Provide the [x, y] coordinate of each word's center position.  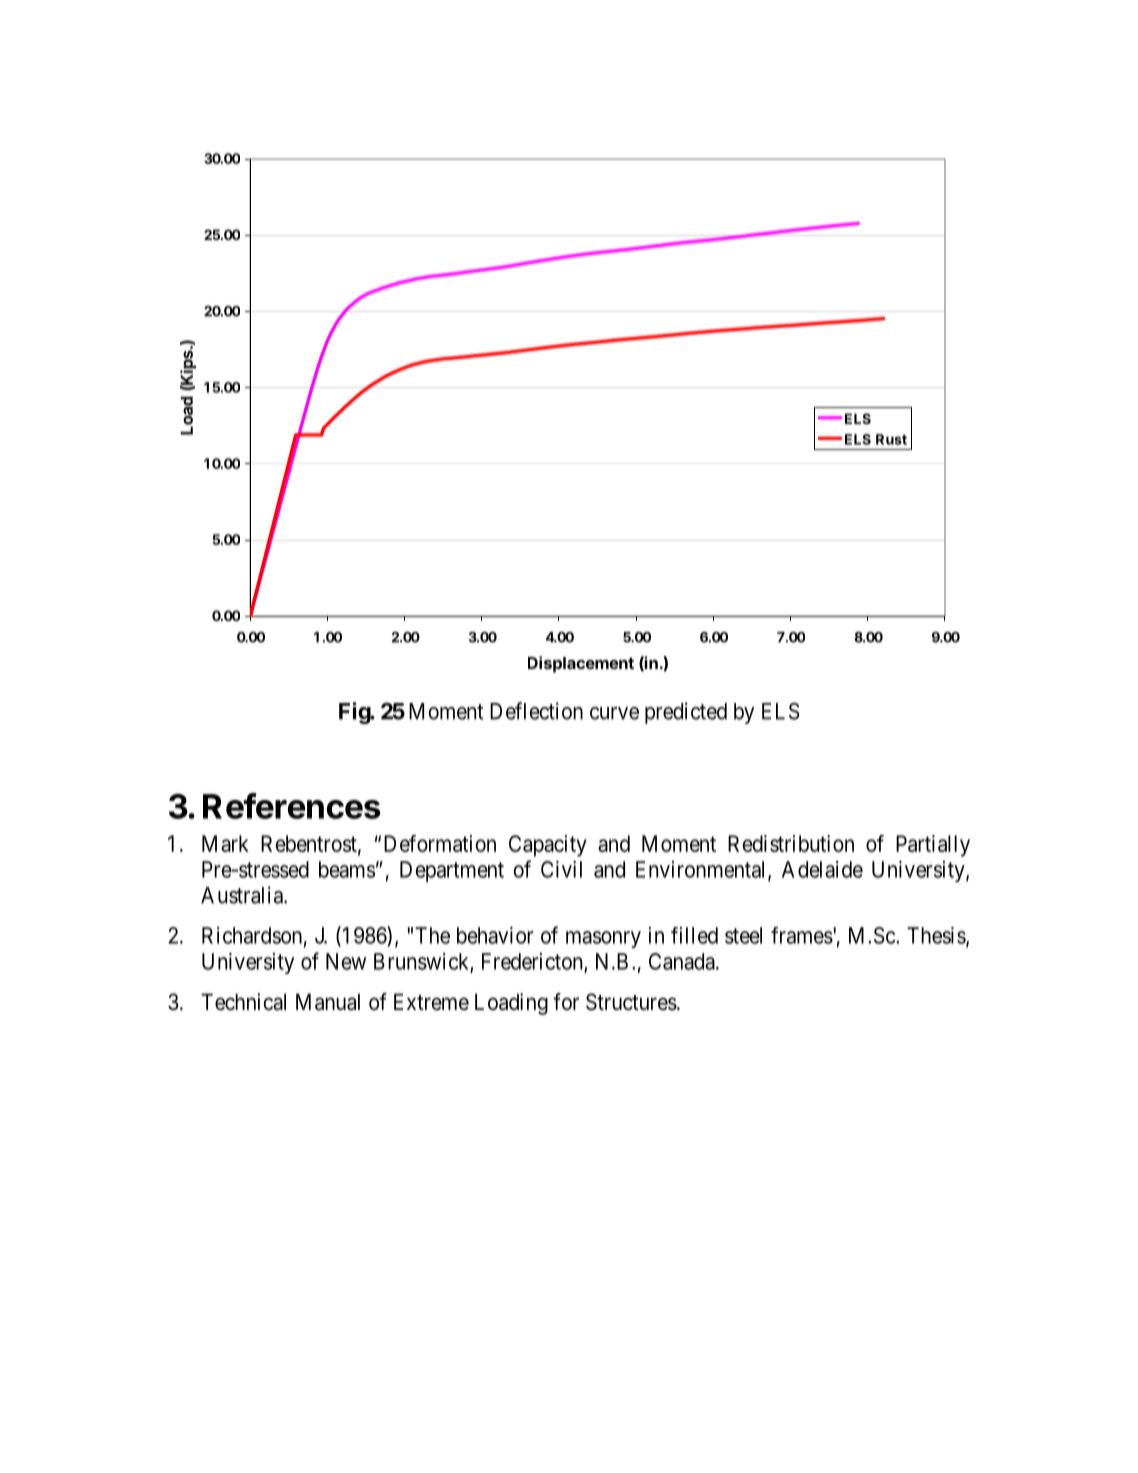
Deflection [536, 711]
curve [614, 713]
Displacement [581, 664]
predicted [686, 713]
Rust [891, 439]
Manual [328, 1002]
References [292, 806]
